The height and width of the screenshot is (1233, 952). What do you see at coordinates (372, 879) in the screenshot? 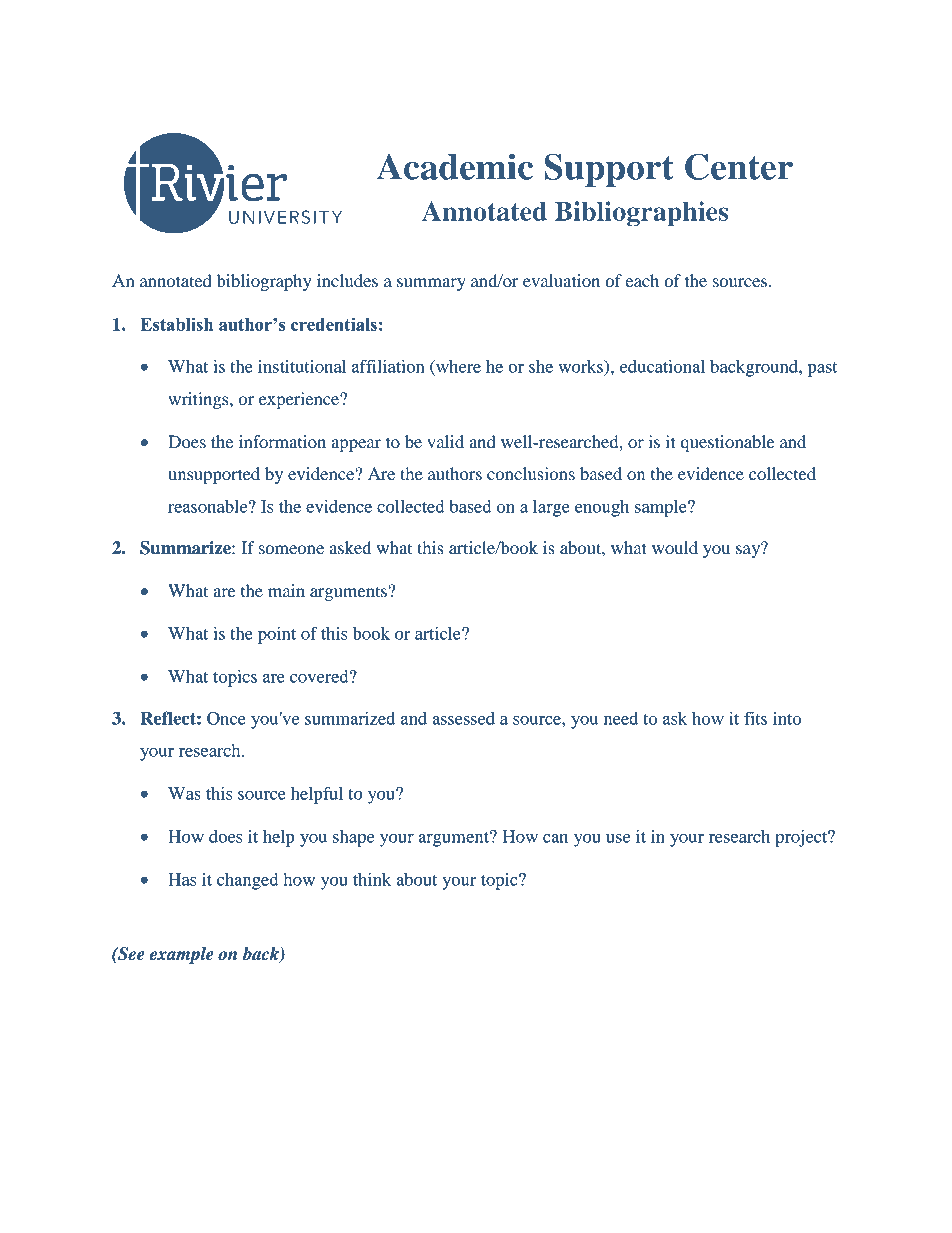
I see `think` at bounding box center [372, 879].
